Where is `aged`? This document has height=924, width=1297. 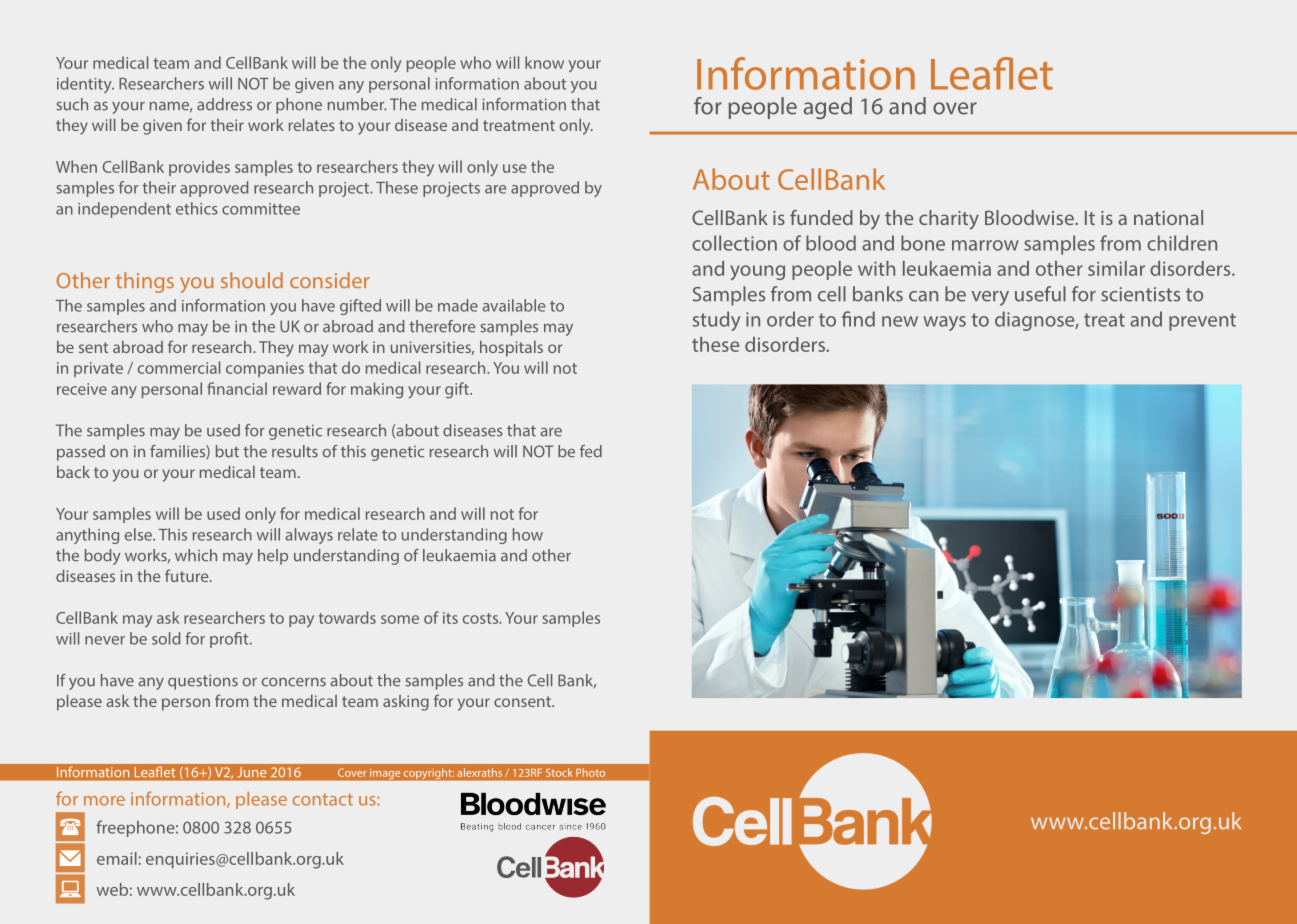 aged is located at coordinates (827, 108).
